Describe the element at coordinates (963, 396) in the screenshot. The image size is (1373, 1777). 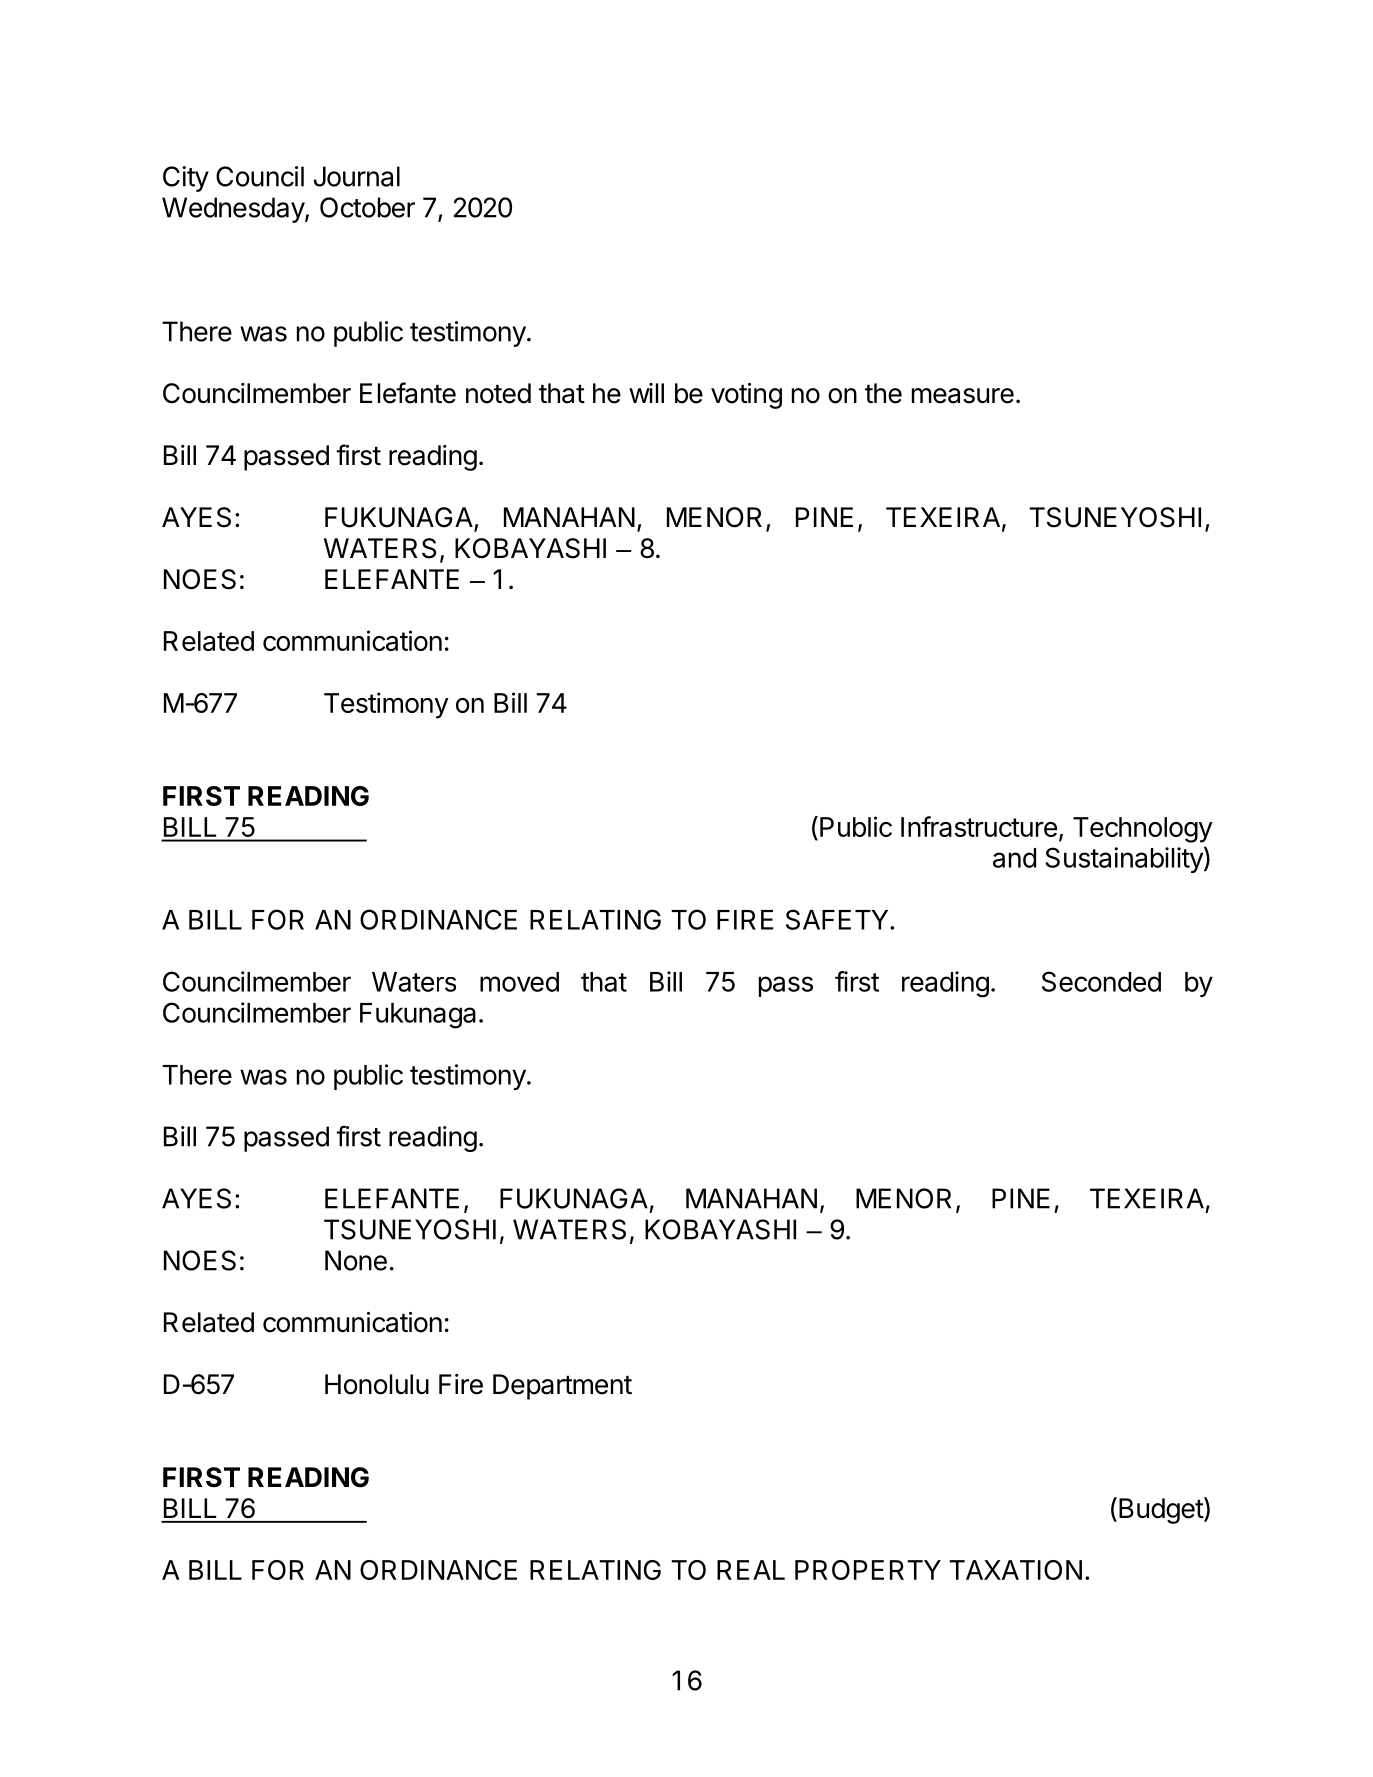
I see `measure` at that location.
